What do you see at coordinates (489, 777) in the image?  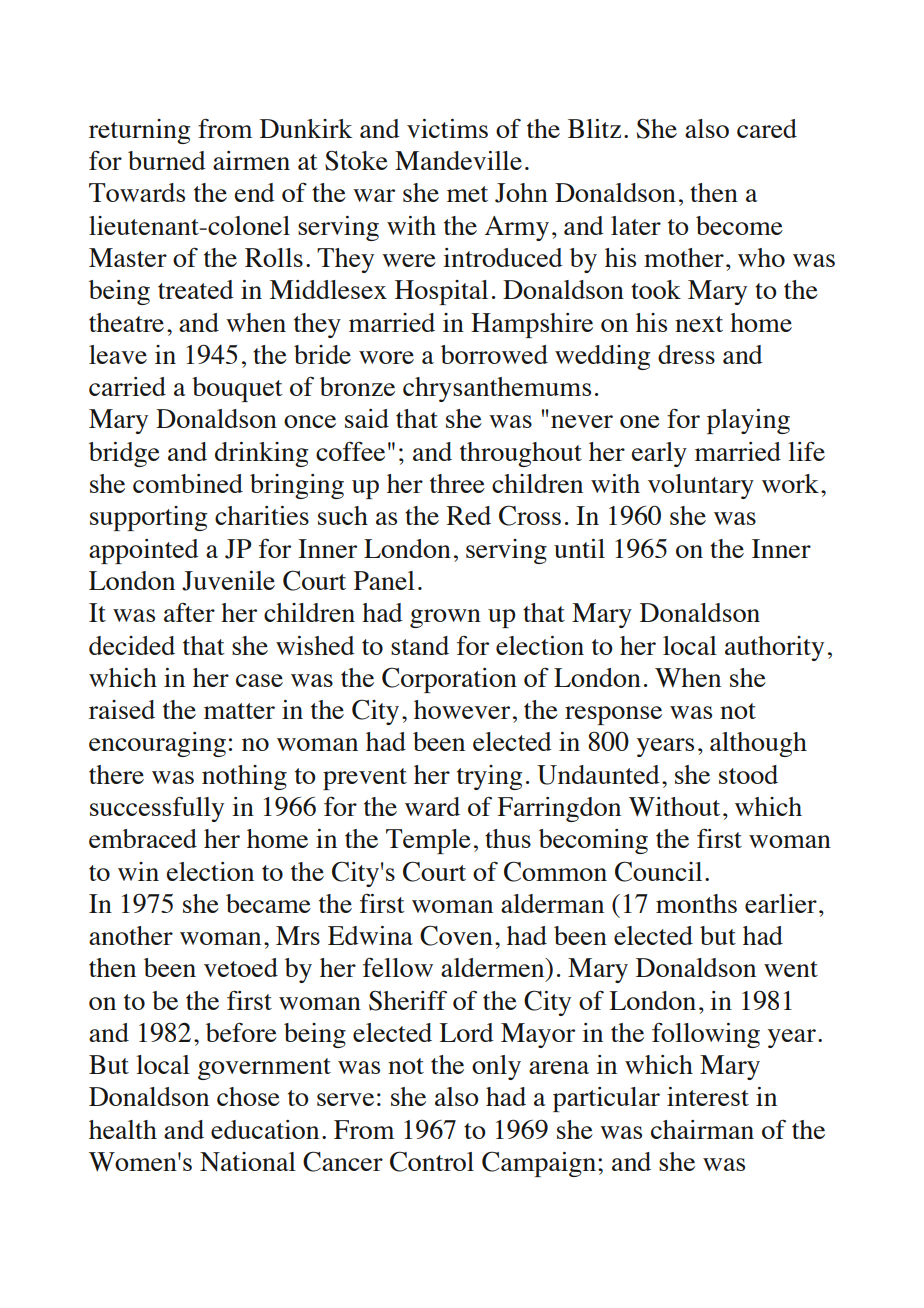 I see `trying` at bounding box center [489, 777].
